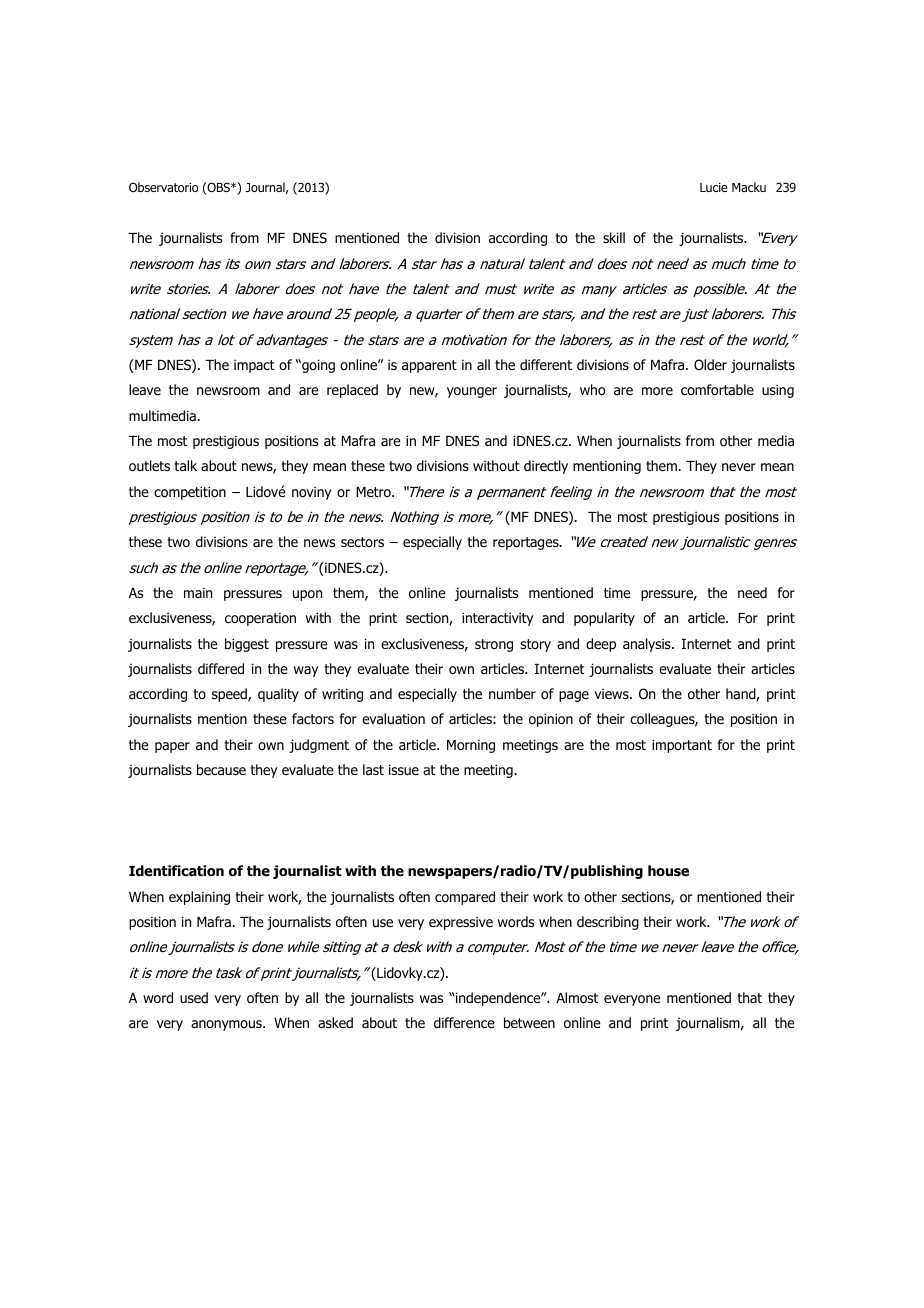 This screenshot has width=924, height=1308. What do you see at coordinates (254, 366) in the screenshot?
I see `impact` at bounding box center [254, 366].
